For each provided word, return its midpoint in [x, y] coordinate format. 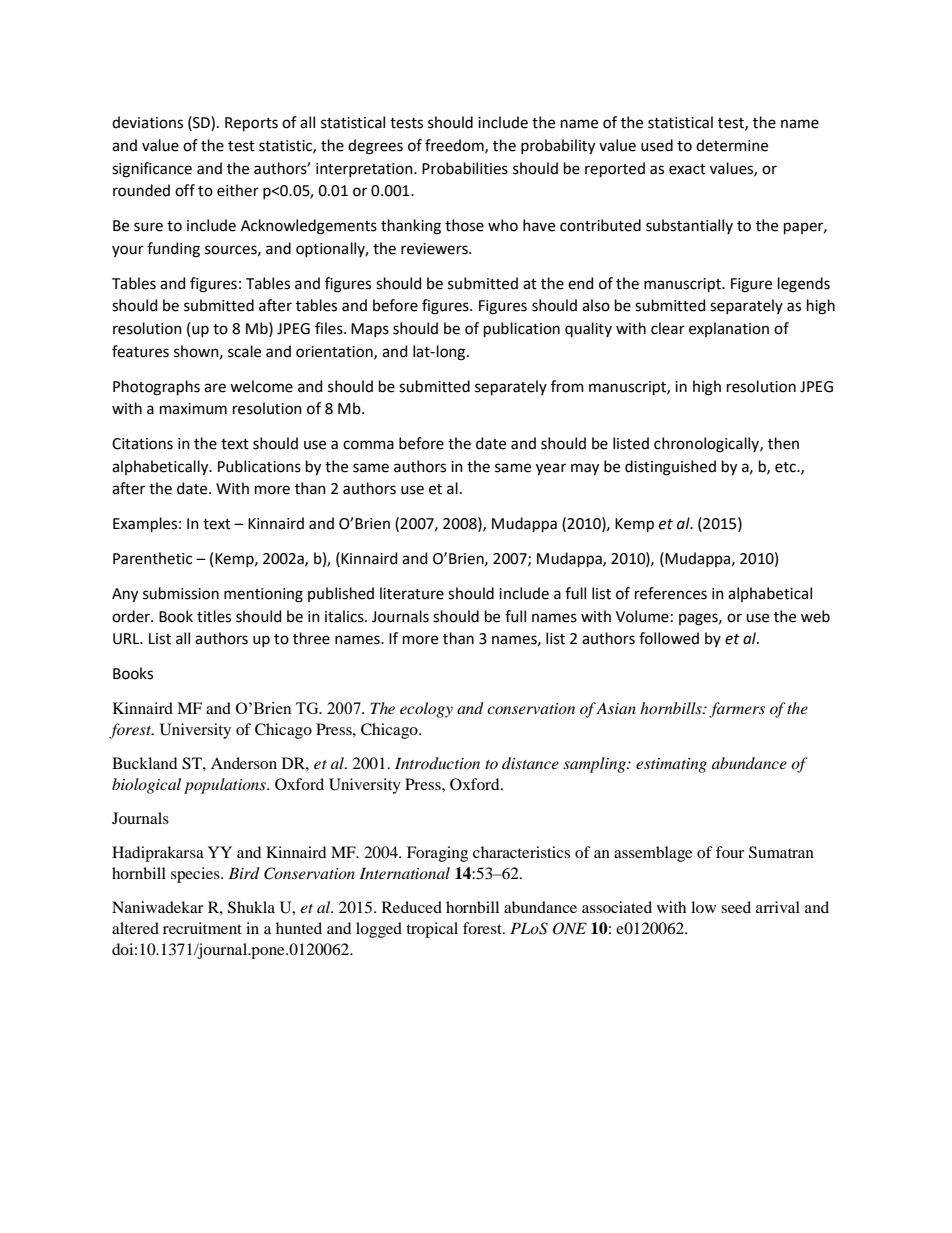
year [551, 469]
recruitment [202, 928]
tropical [432, 930]
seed [736, 907]
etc [786, 467]
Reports [251, 124]
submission [181, 593]
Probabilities [465, 168]
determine [732, 145]
